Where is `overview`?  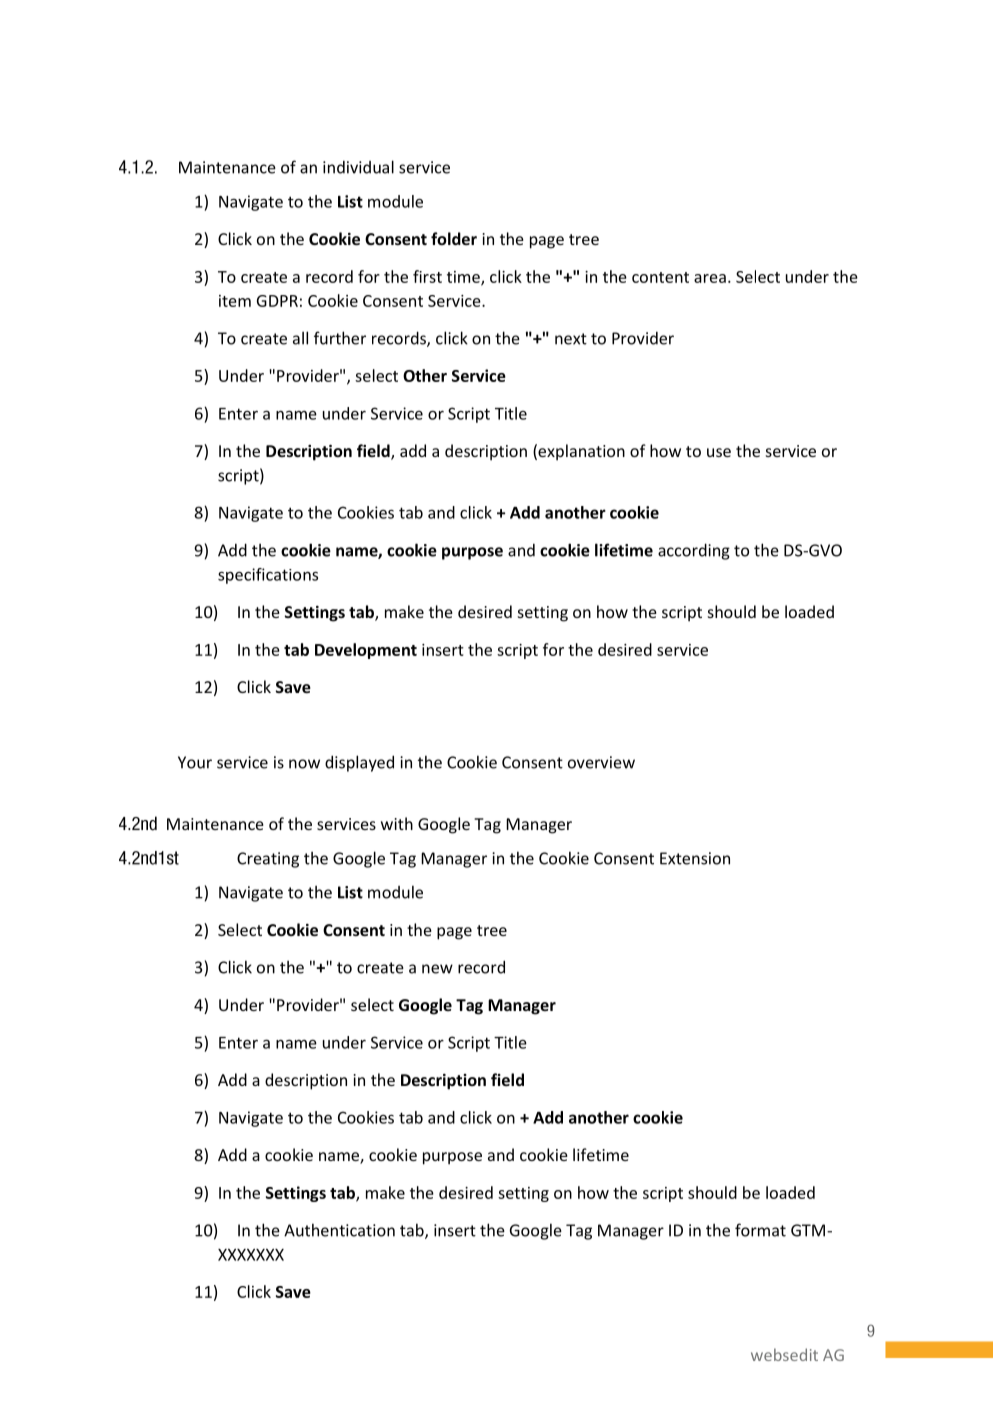 overview is located at coordinates (601, 762).
